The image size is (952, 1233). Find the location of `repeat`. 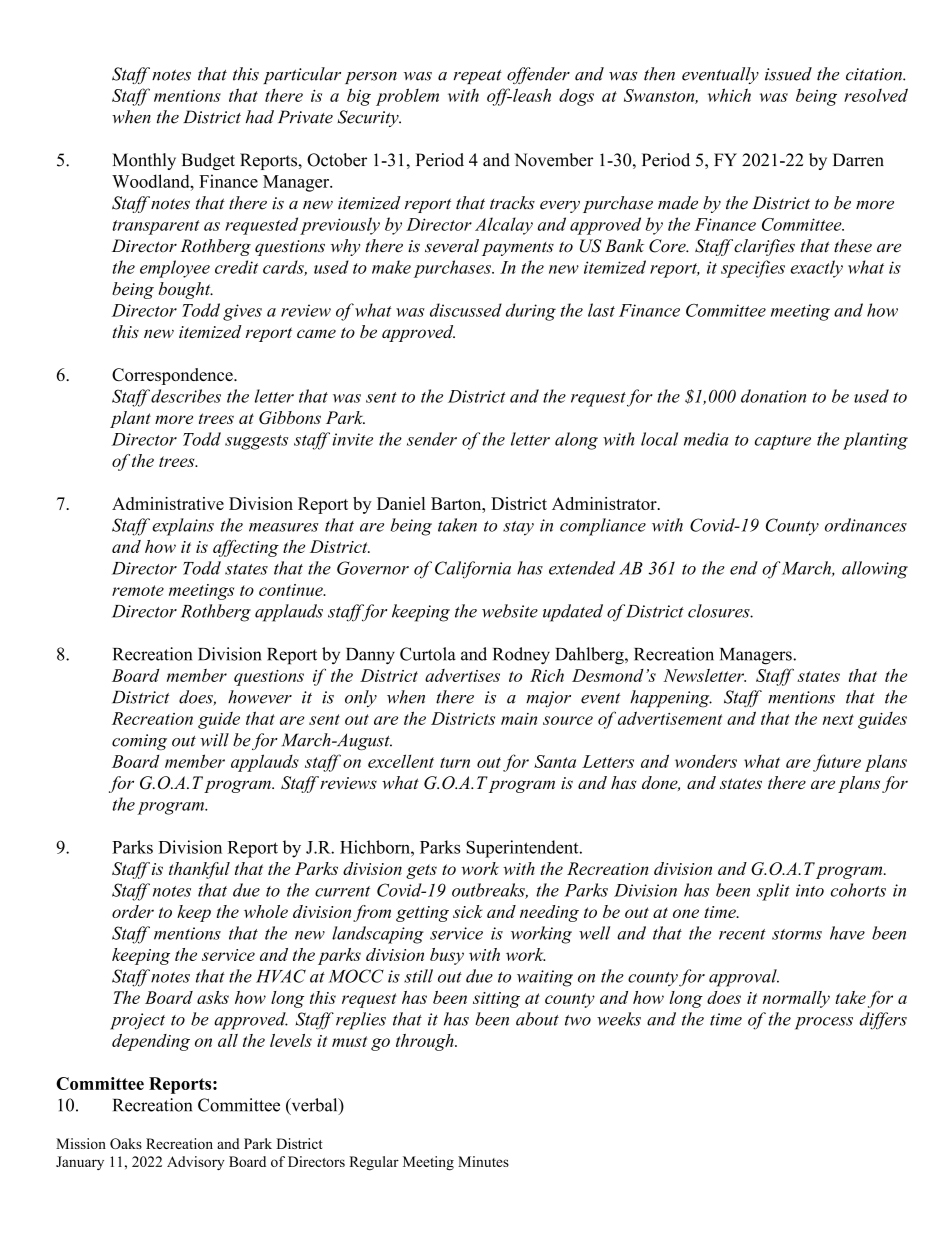

repeat is located at coordinates (477, 77).
